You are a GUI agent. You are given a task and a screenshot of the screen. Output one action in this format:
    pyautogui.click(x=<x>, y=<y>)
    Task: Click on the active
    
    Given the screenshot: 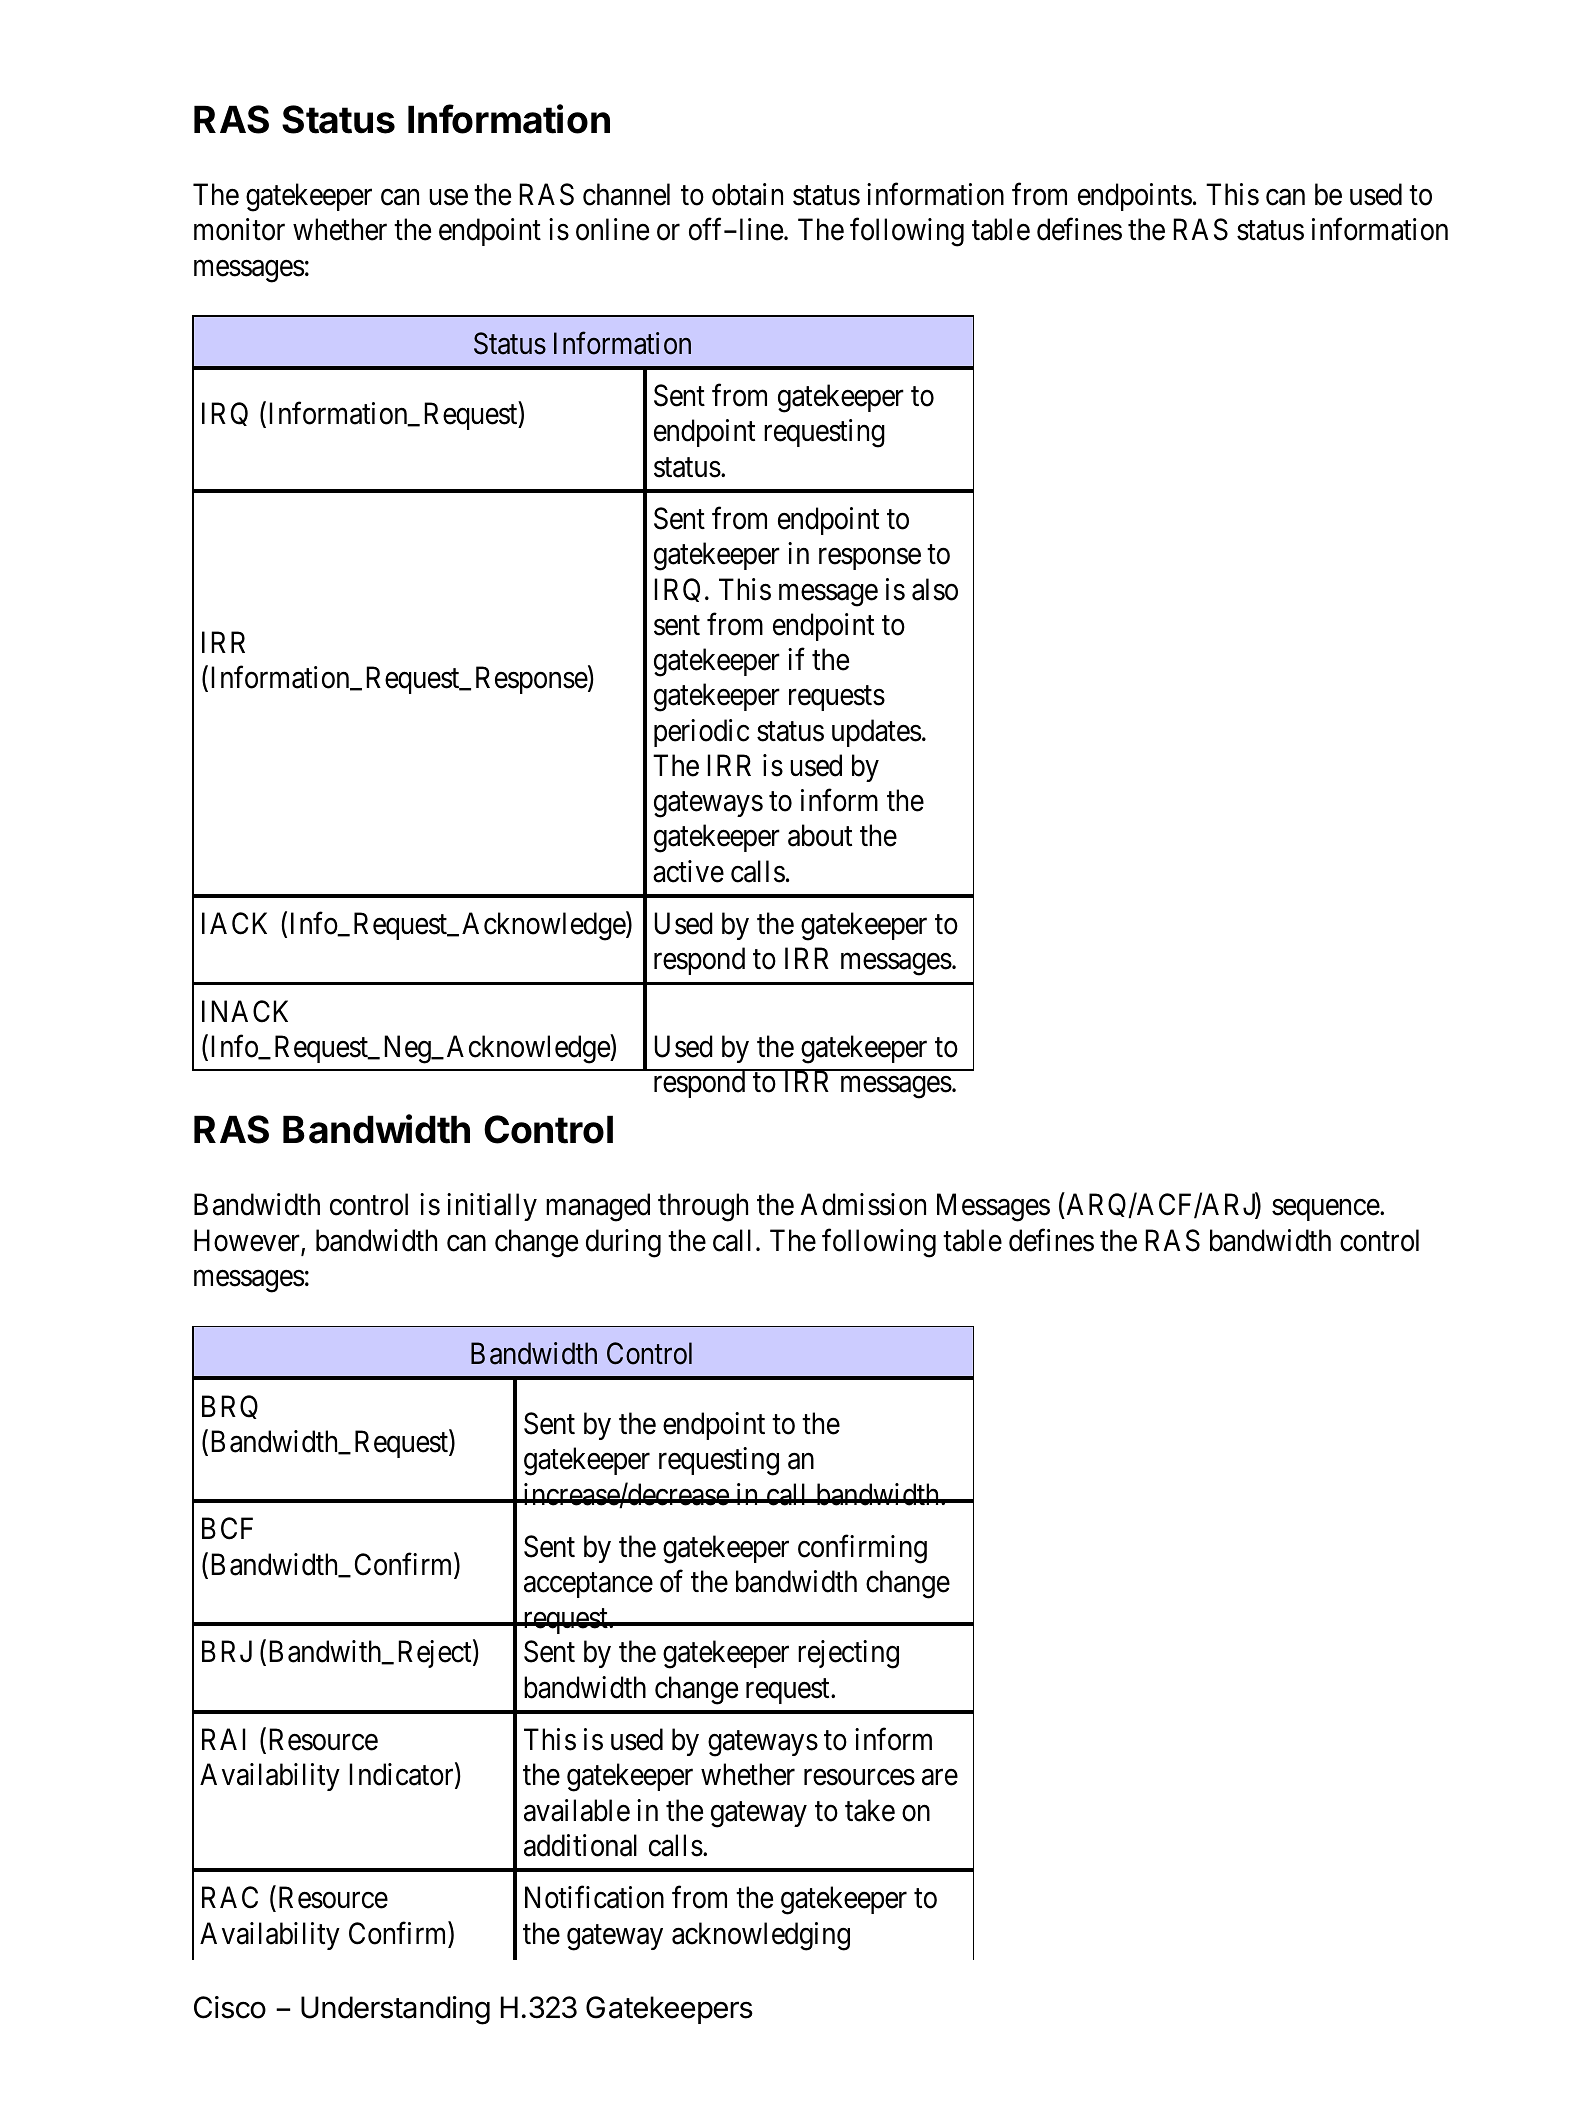 What is the action you would take?
    pyautogui.click(x=688, y=871)
